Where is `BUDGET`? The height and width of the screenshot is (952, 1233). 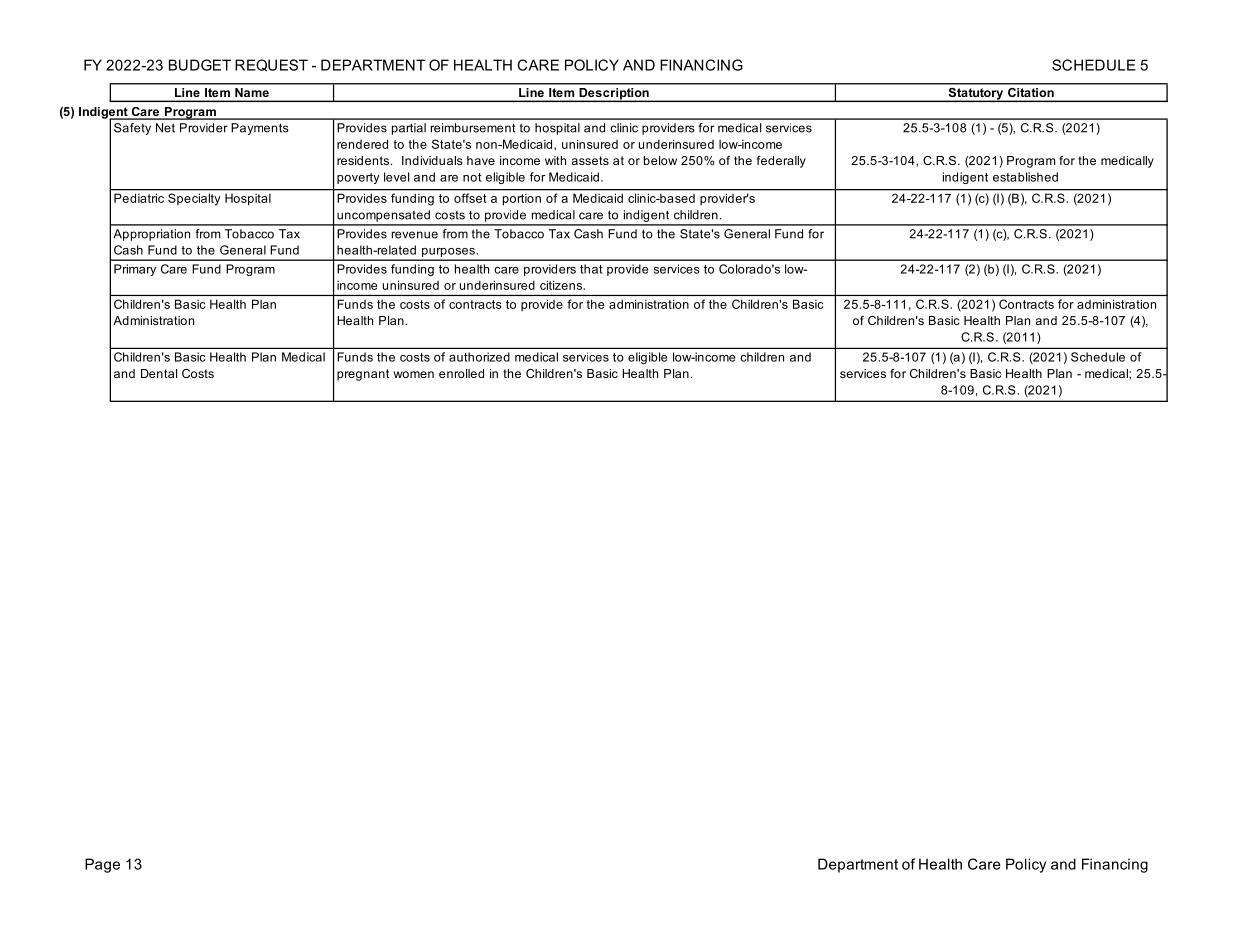
BUDGET is located at coordinates (200, 65).
